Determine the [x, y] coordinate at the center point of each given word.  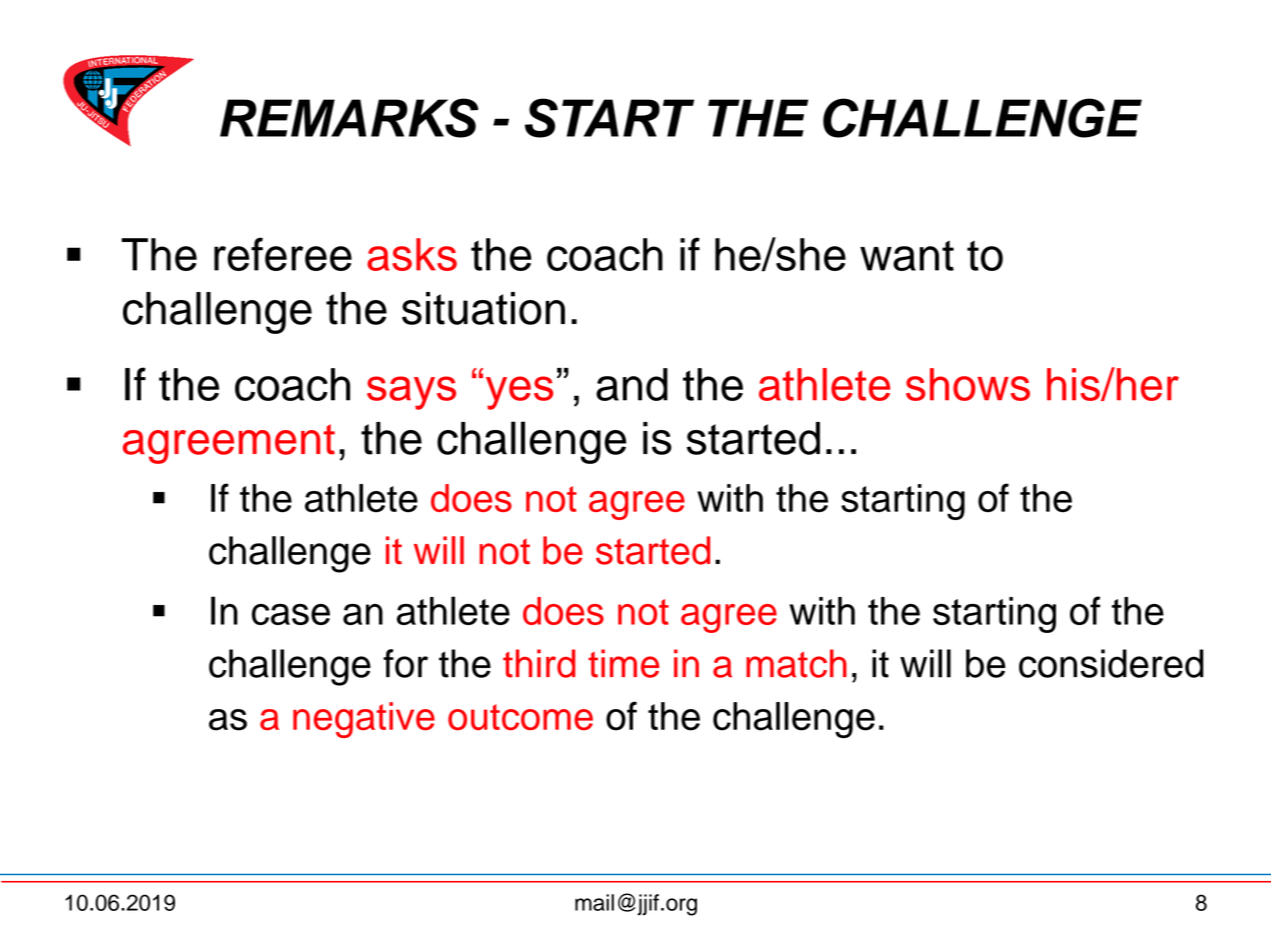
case [291, 614]
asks [412, 254]
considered [1111, 663]
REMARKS [349, 118]
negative [364, 720]
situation [483, 308]
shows [968, 384]
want [907, 255]
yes [519, 393]
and [632, 384]
